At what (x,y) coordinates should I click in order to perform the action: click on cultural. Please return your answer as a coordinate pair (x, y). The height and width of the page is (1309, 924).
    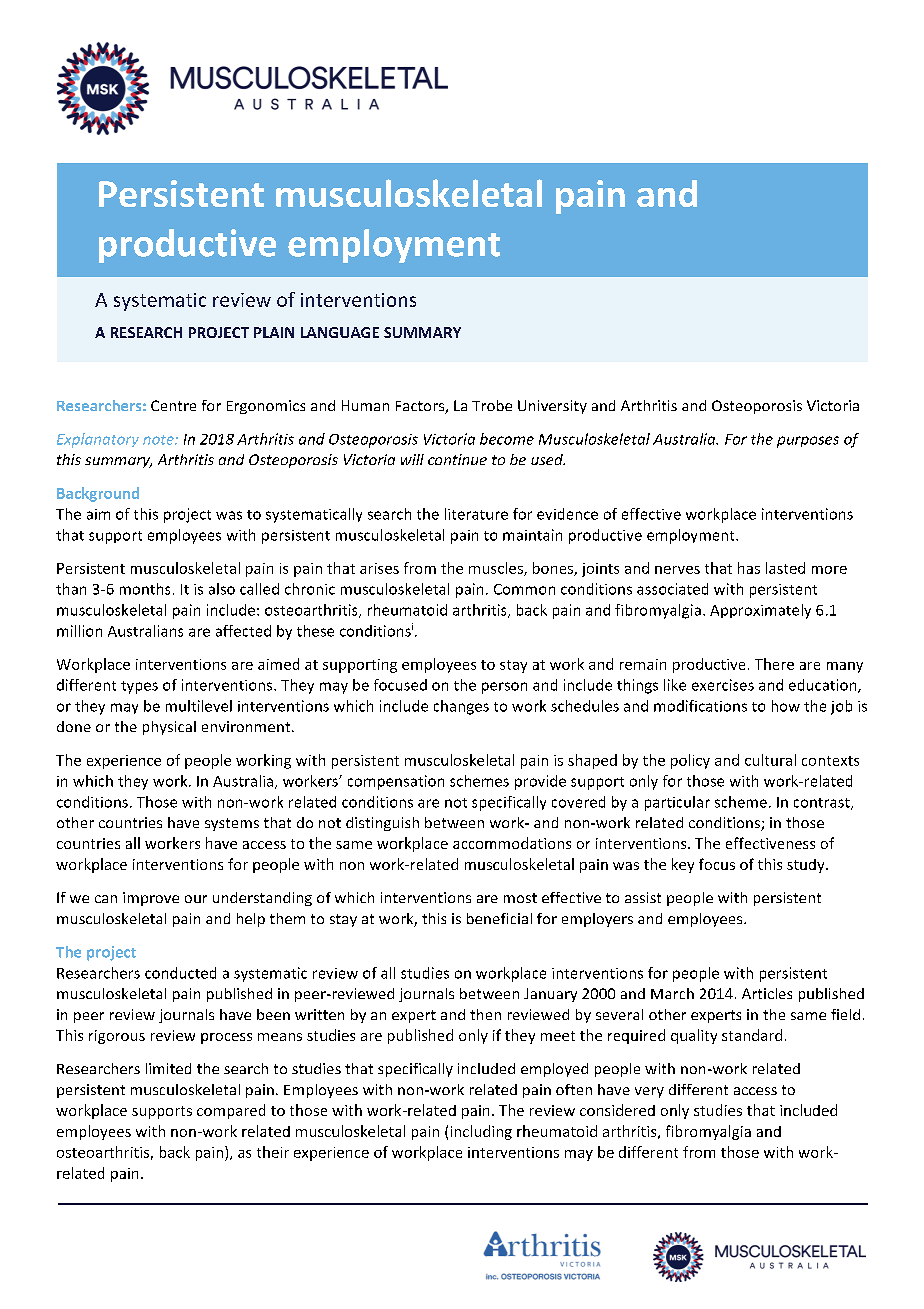
    Looking at the image, I should click on (770, 760).
